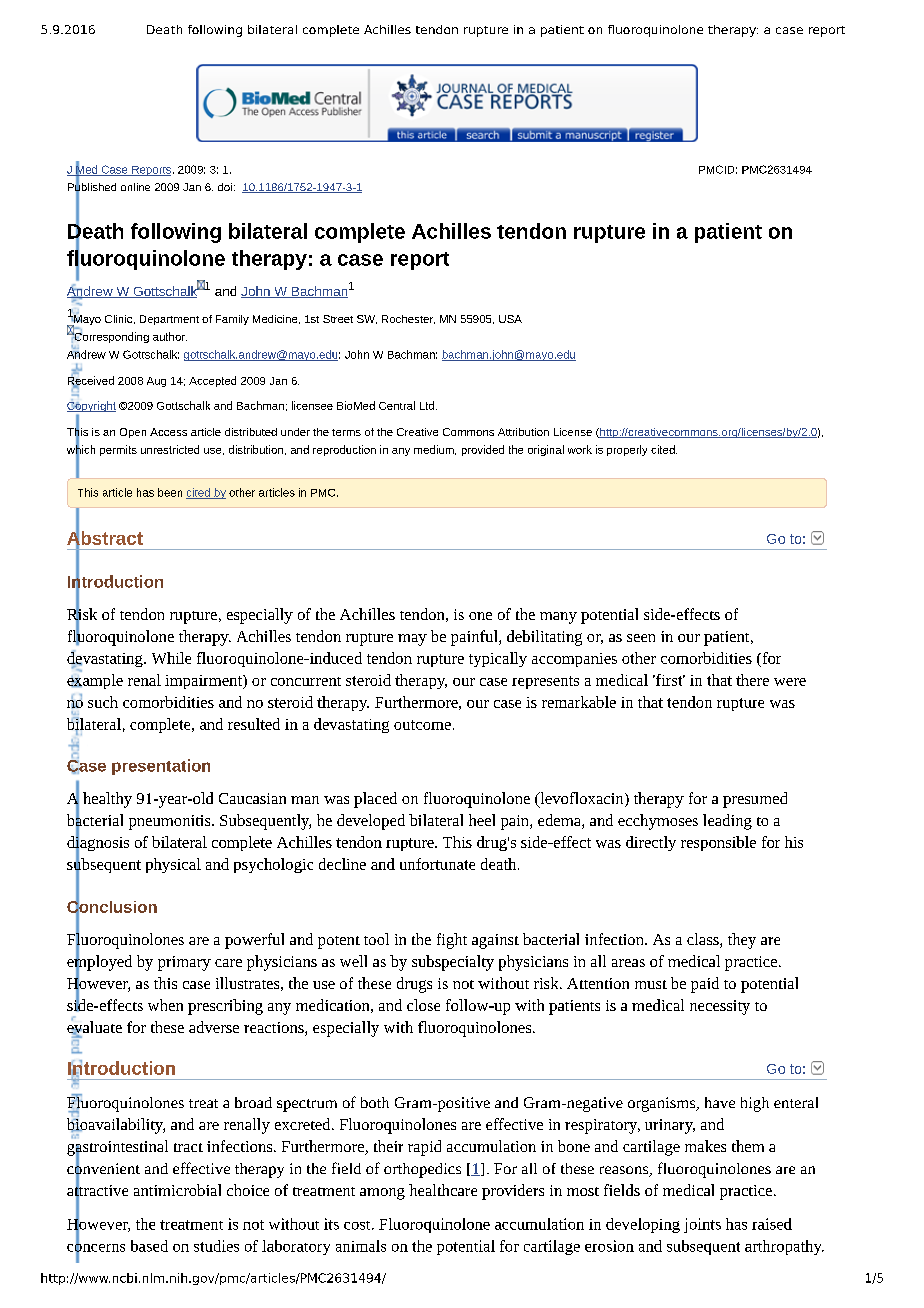 Image resolution: width=924 pixels, height=1308 pixels. I want to click on unfortunate, so click(437, 864).
